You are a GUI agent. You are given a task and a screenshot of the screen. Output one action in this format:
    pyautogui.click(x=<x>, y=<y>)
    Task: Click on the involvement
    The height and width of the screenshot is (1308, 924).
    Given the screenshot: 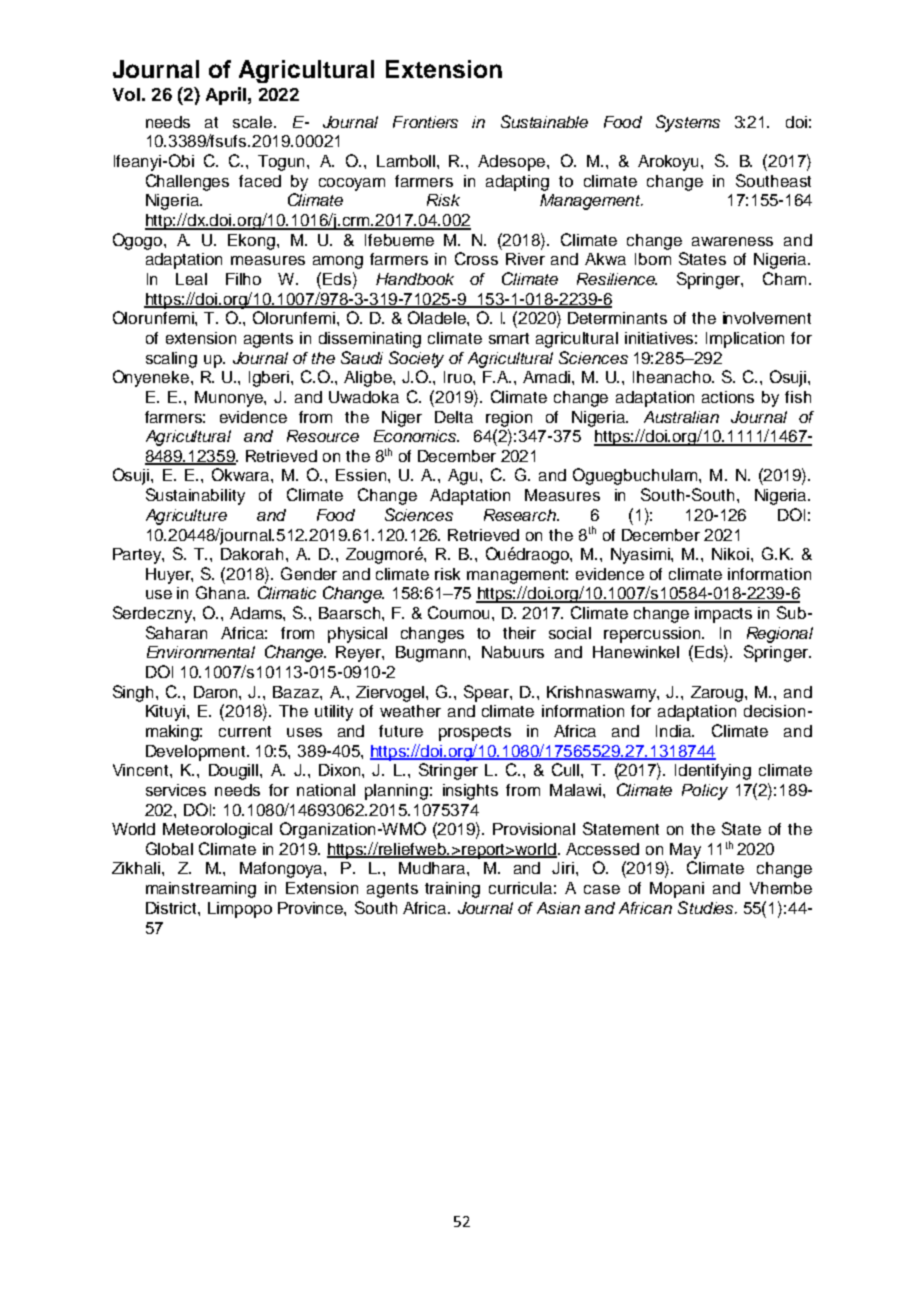 What is the action you would take?
    pyautogui.click(x=767, y=318)
